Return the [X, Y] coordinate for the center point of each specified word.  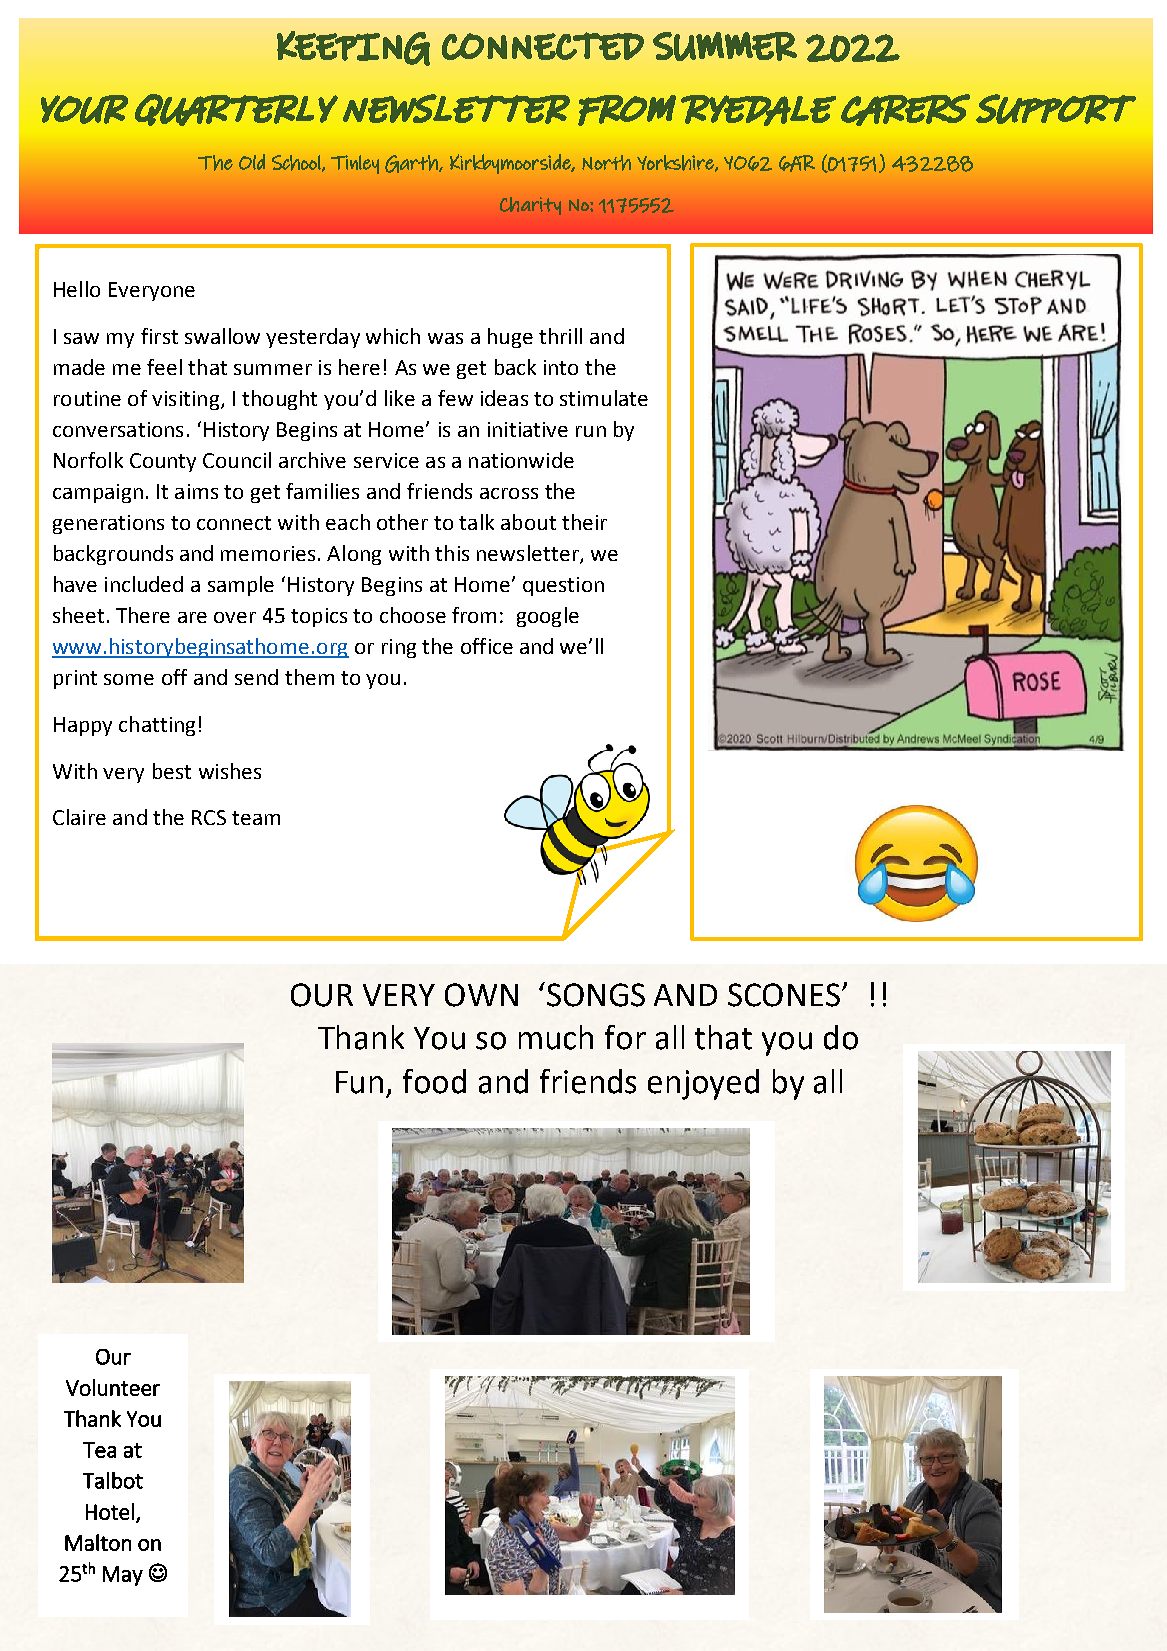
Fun [359, 1082]
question [563, 586]
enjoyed [703, 1084]
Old [252, 162]
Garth [412, 164]
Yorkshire [676, 163]
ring [399, 648]
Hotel [110, 1511]
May [123, 1576]
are [192, 617]
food [434, 1081]
